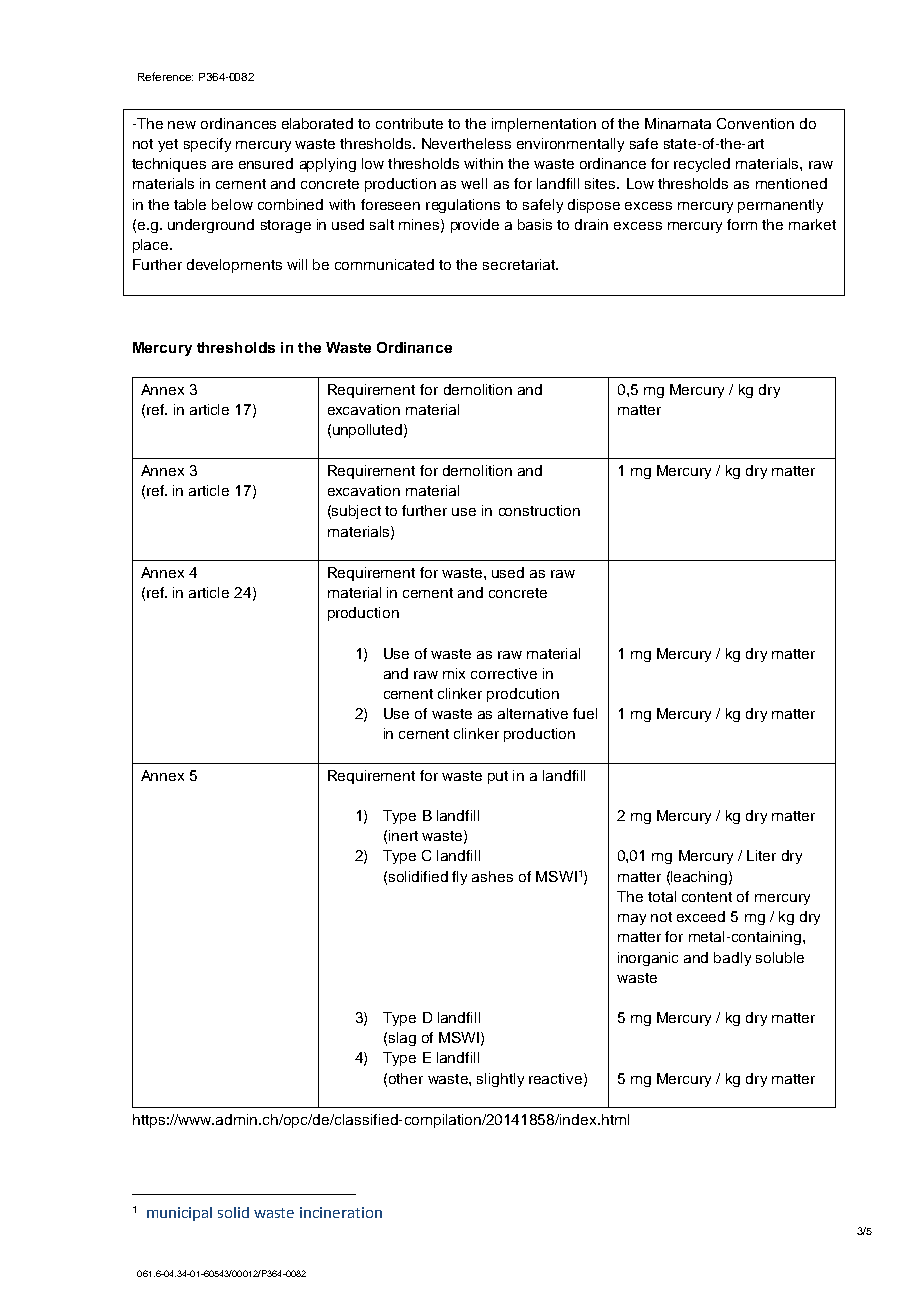  Describe the element at coordinates (585, 713) in the document. I see `fuel` at that location.
